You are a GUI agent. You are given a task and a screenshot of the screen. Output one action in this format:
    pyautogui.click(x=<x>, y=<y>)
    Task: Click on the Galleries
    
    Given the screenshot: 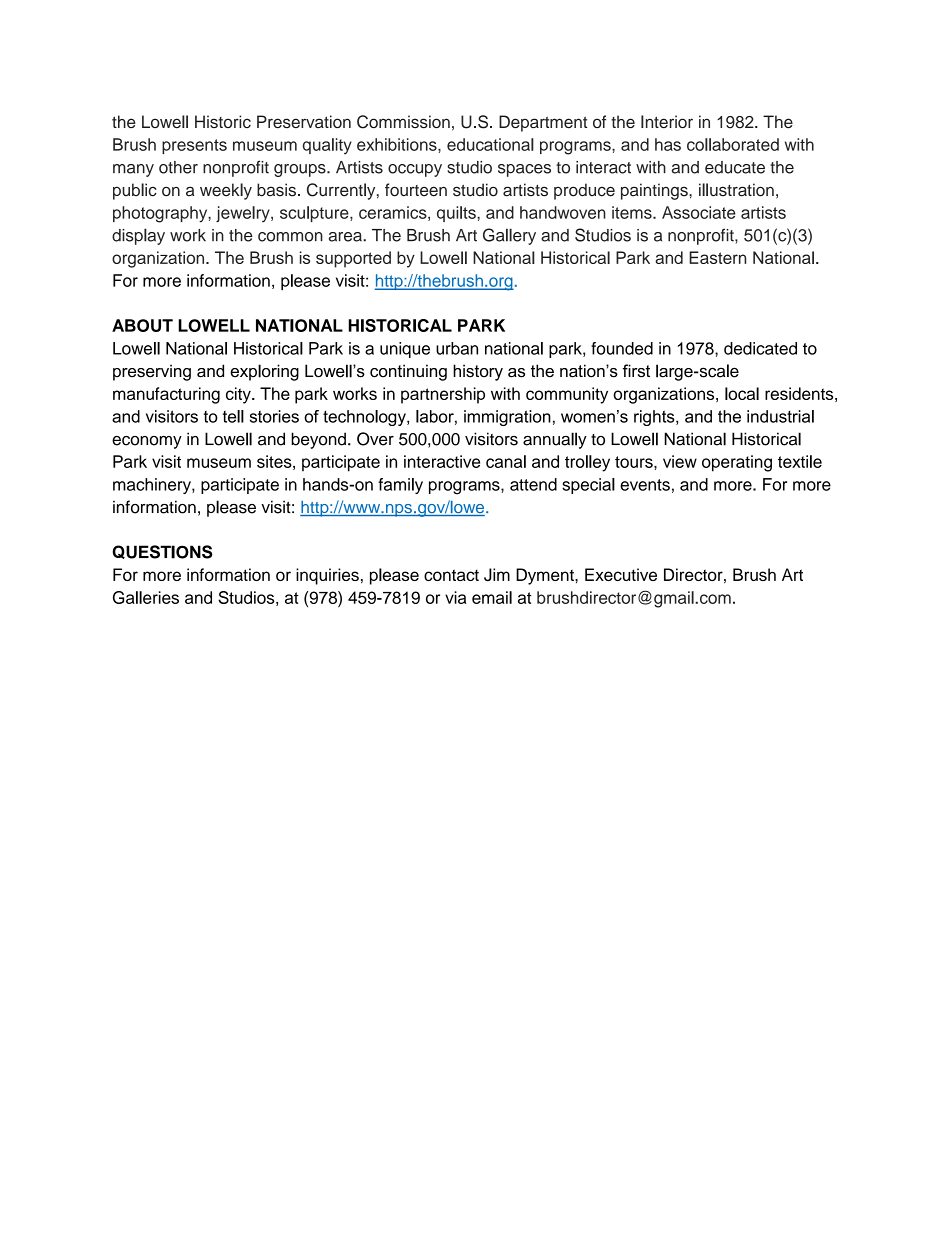 What is the action you would take?
    pyautogui.click(x=146, y=597)
